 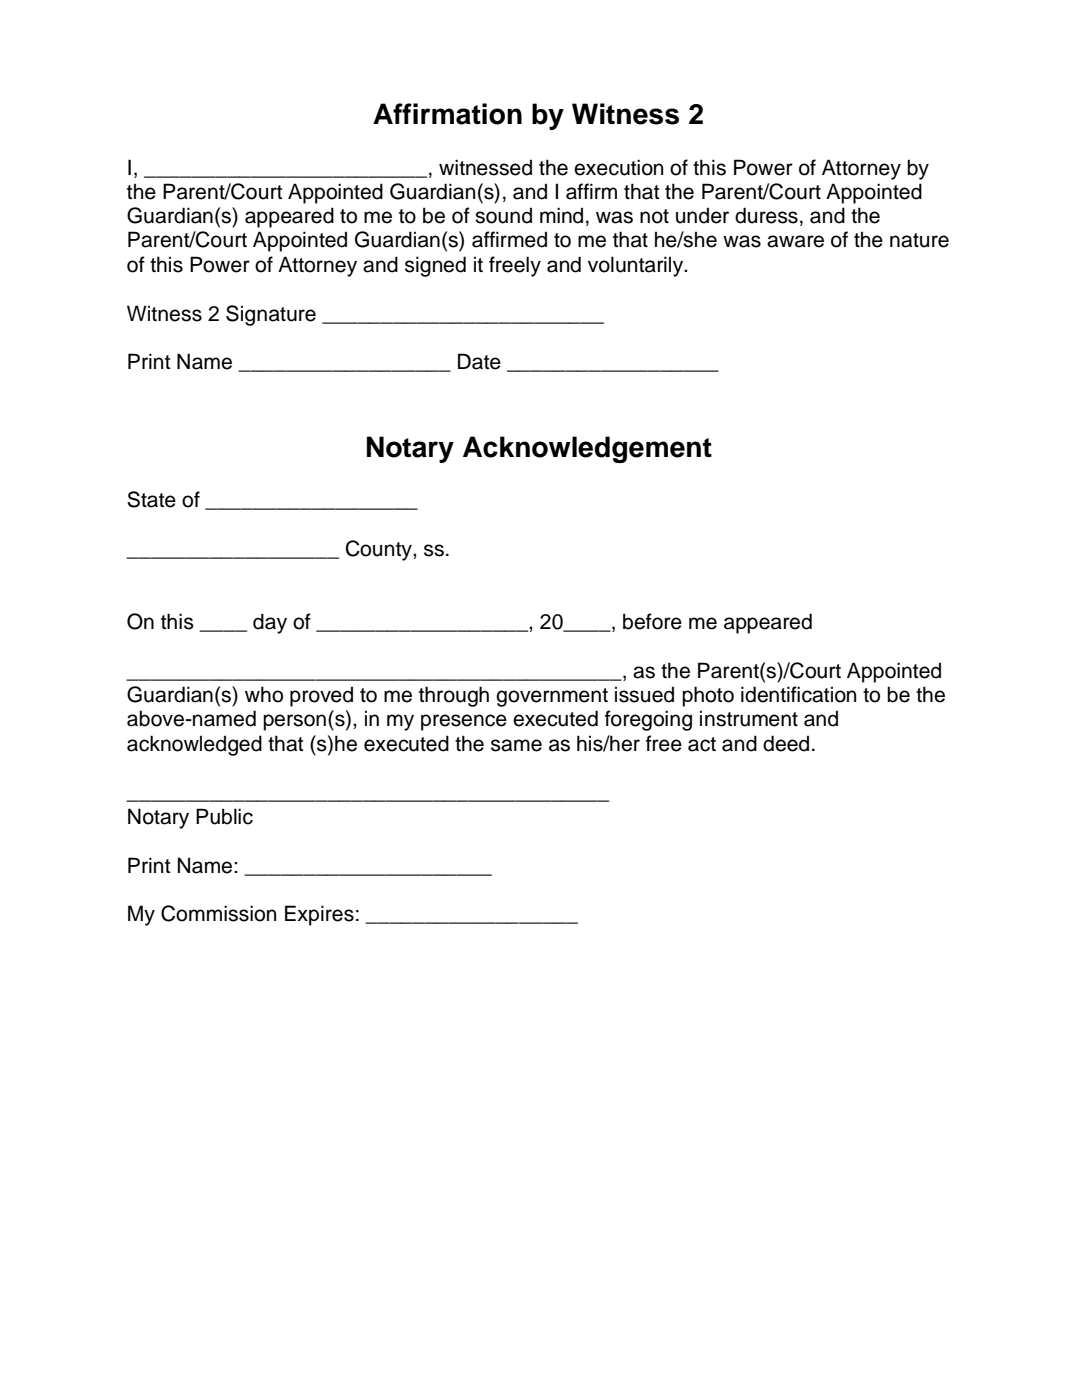 I want to click on sound, so click(x=503, y=215).
